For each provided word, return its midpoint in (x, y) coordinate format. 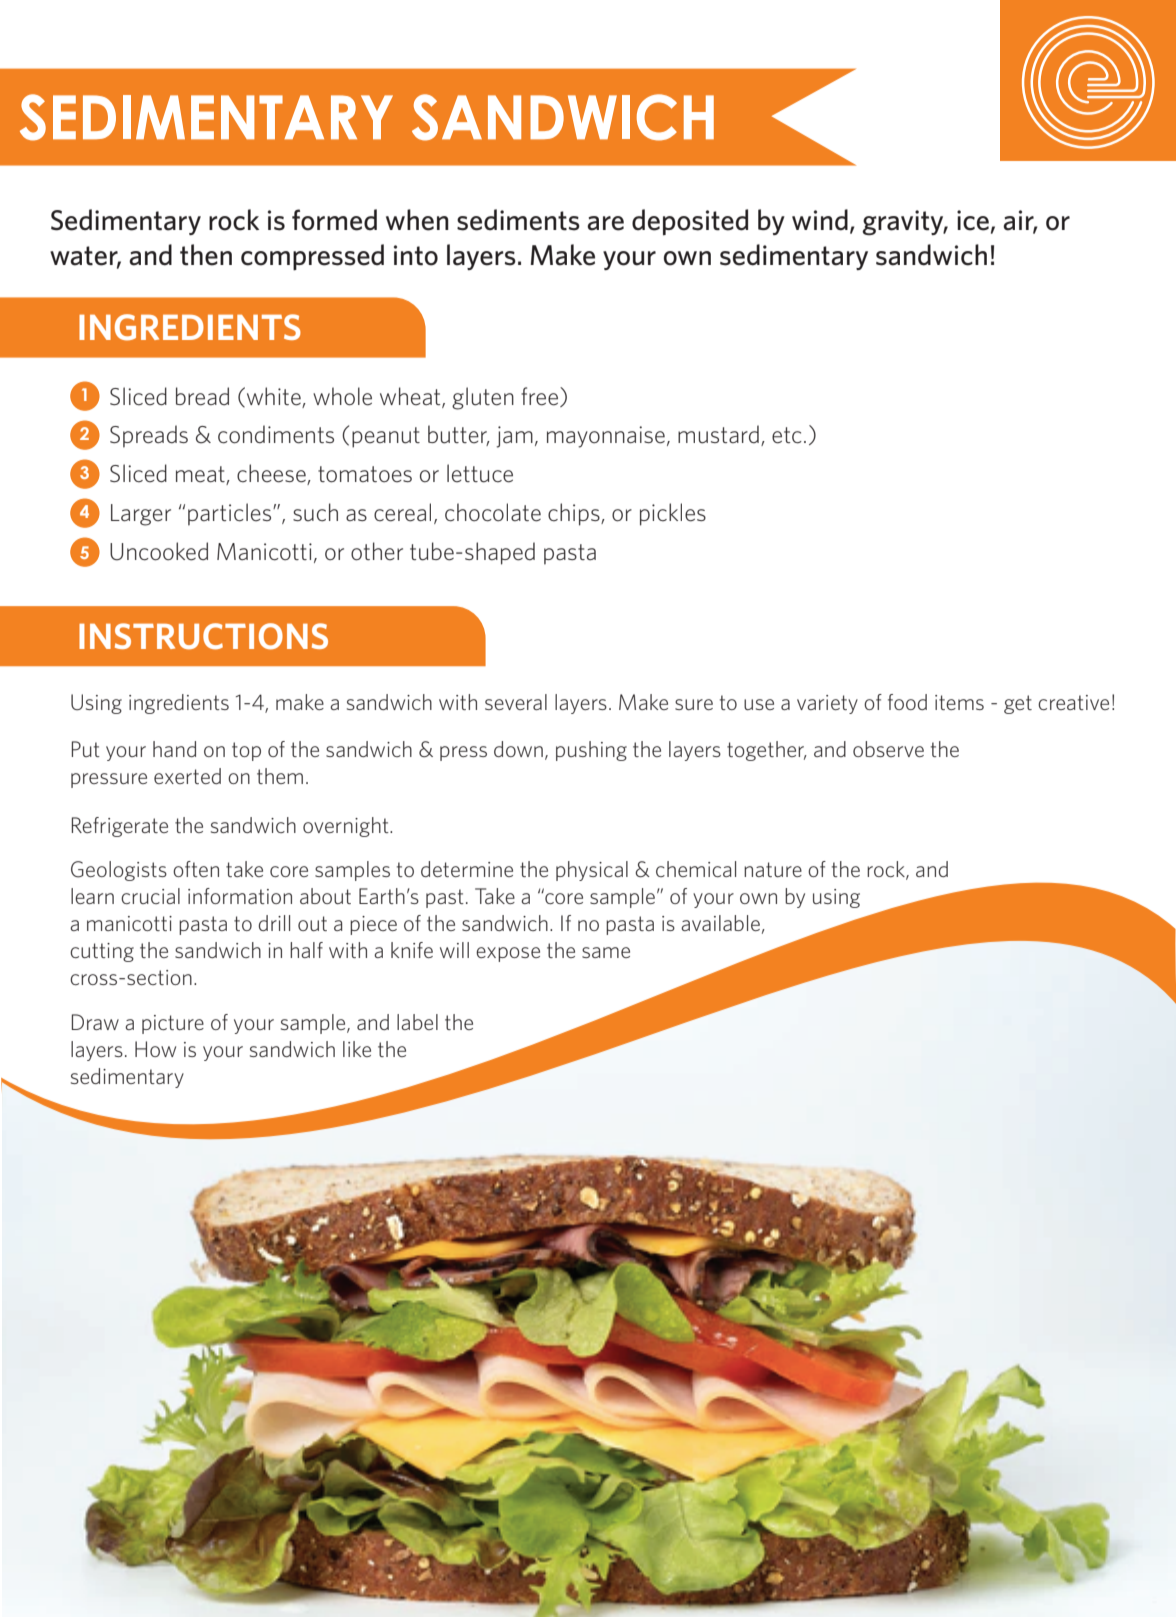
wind (820, 220)
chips (575, 514)
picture (173, 1024)
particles (231, 514)
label (417, 1022)
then (206, 255)
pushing (591, 751)
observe (888, 749)
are (605, 223)
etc (787, 435)
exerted (187, 776)
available (720, 923)
